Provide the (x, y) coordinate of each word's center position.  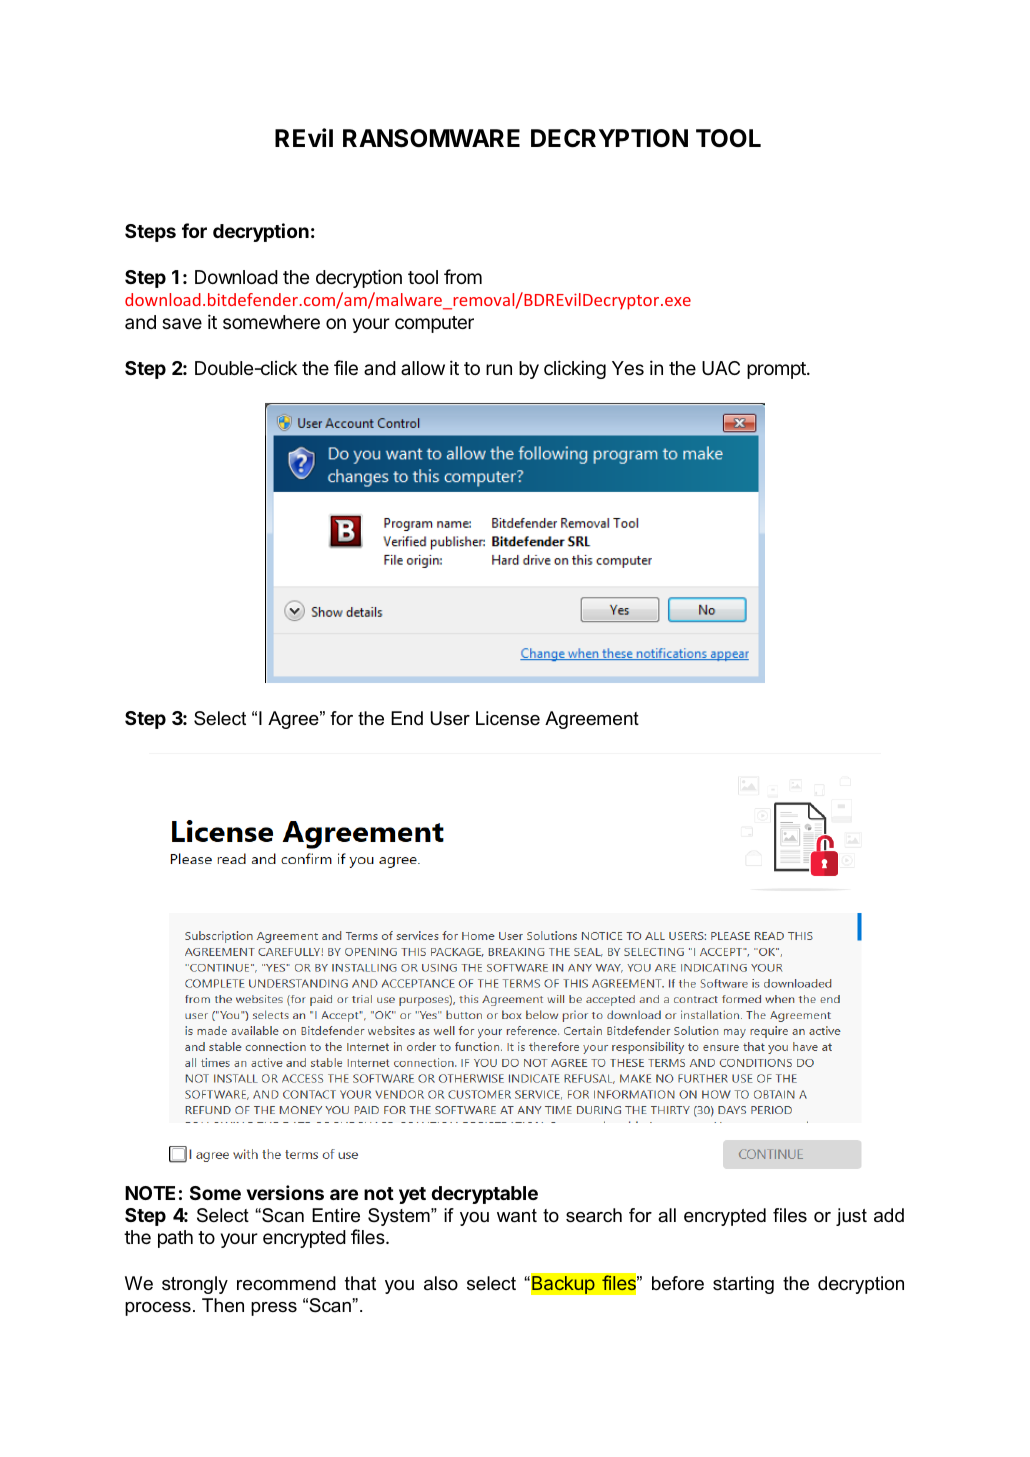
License (508, 718)
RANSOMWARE (431, 138)
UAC (721, 368)
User (450, 718)
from (463, 276)
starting (743, 1285)
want (517, 1216)
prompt (777, 370)
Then (223, 1305)
